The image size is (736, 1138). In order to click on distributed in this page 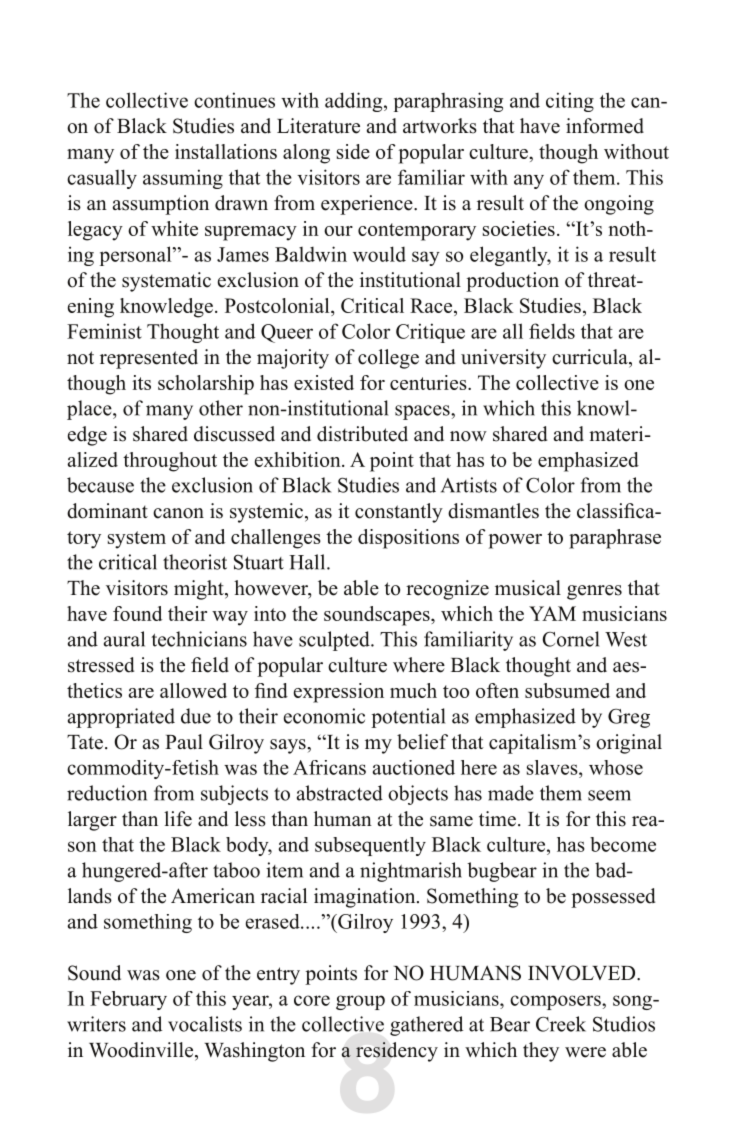, I will do `click(362, 434)`.
